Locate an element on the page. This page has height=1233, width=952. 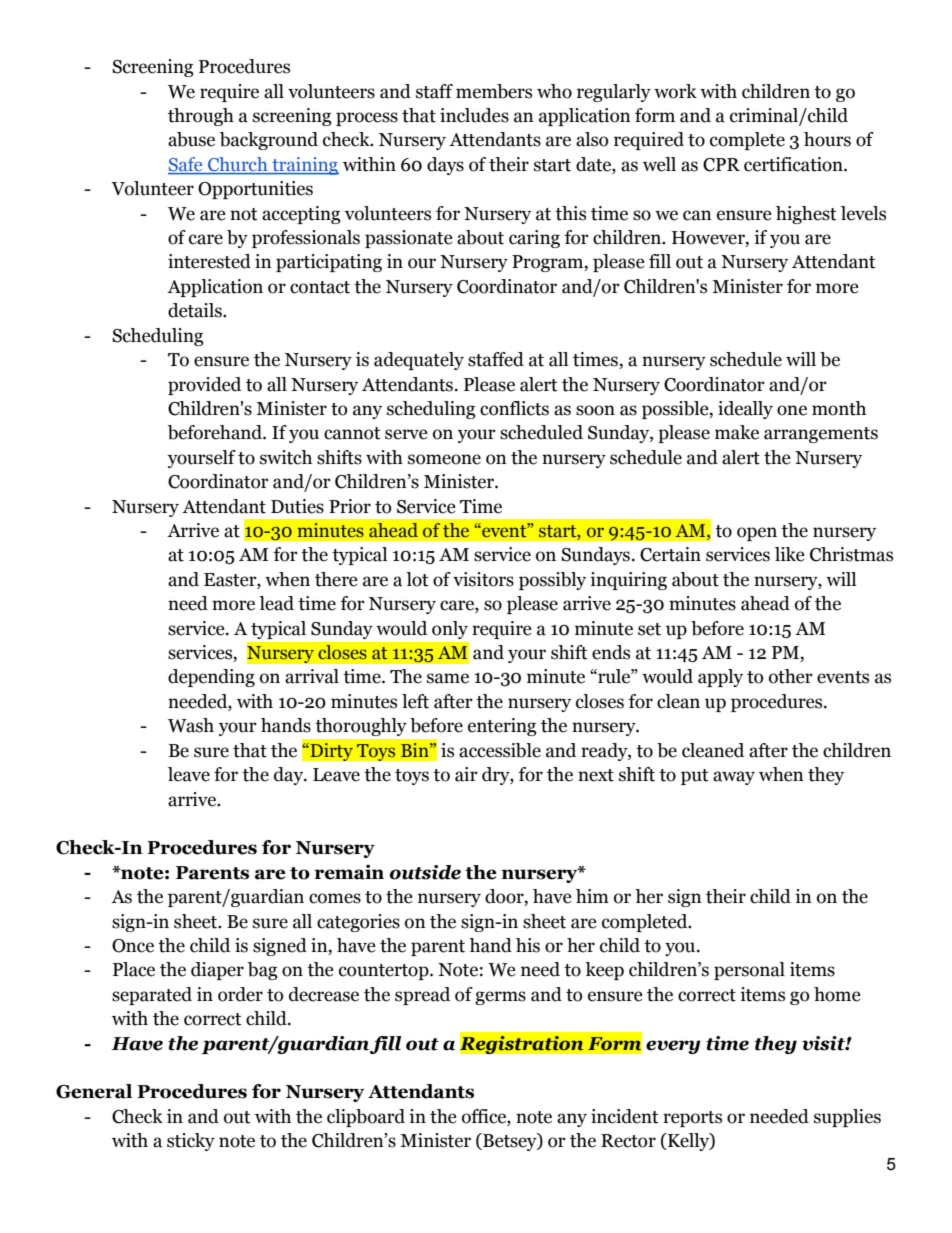
hours is located at coordinates (827, 139).
